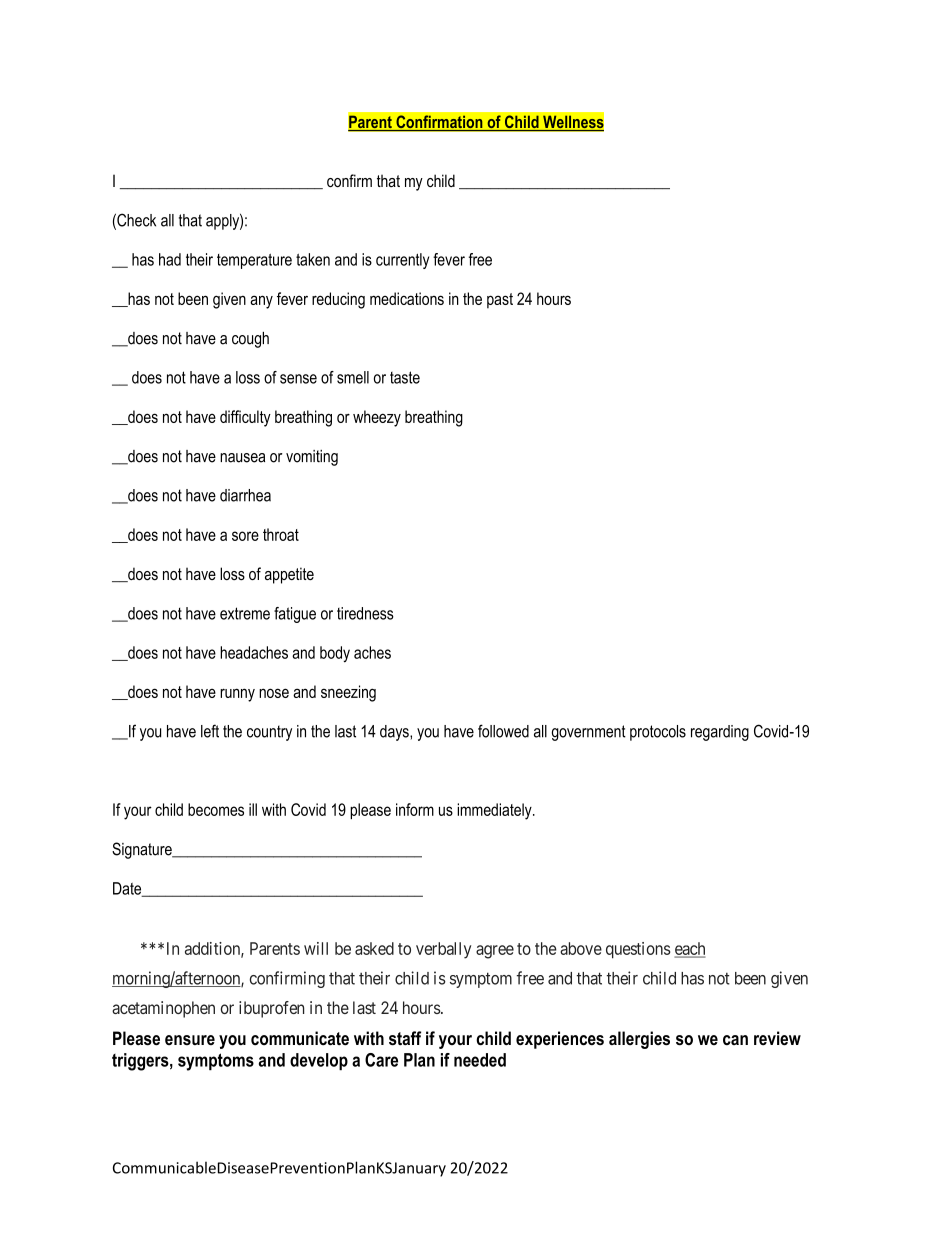 The height and width of the screenshot is (1233, 952). I want to click on can, so click(735, 1040).
